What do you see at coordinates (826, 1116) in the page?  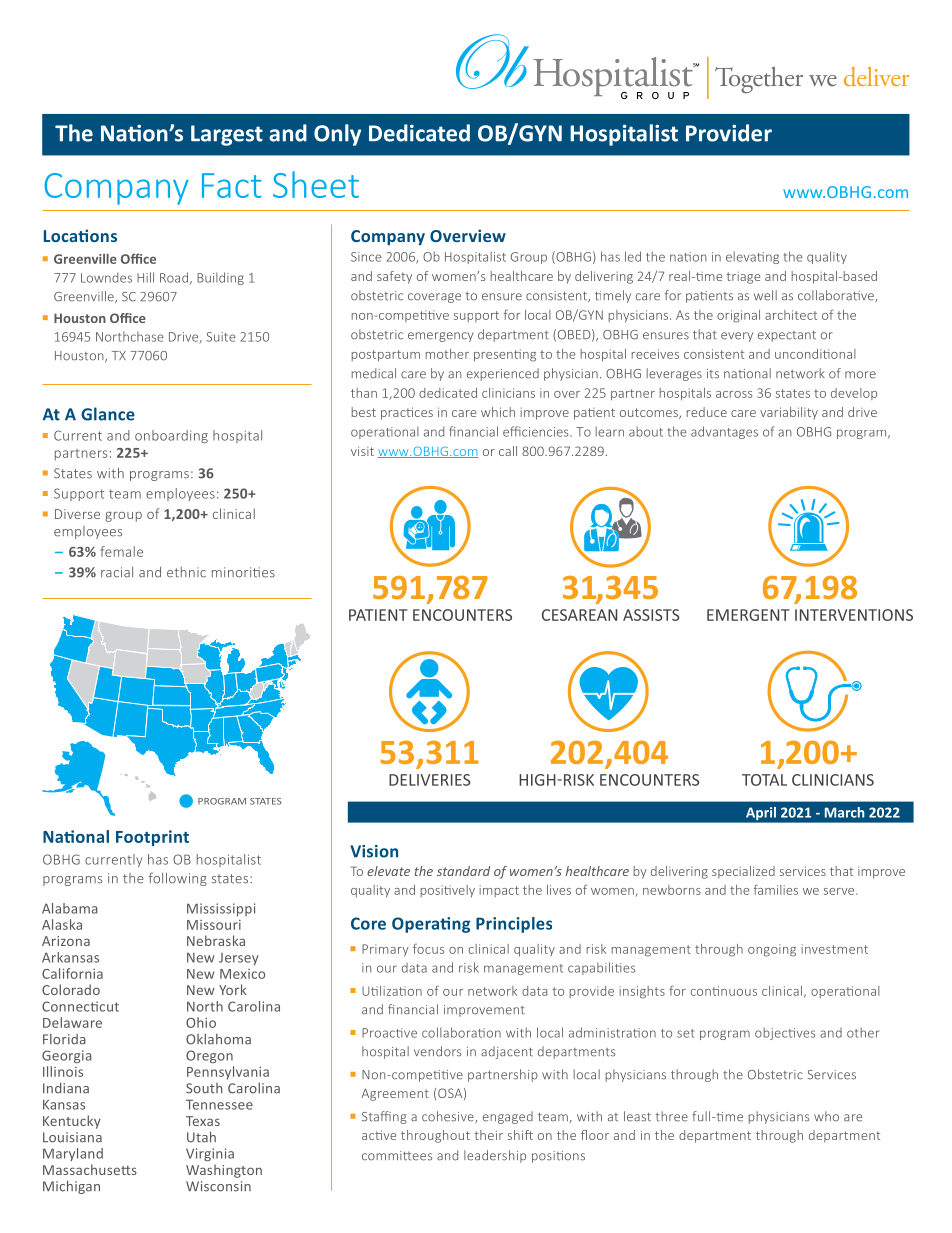 I see `who` at bounding box center [826, 1116].
